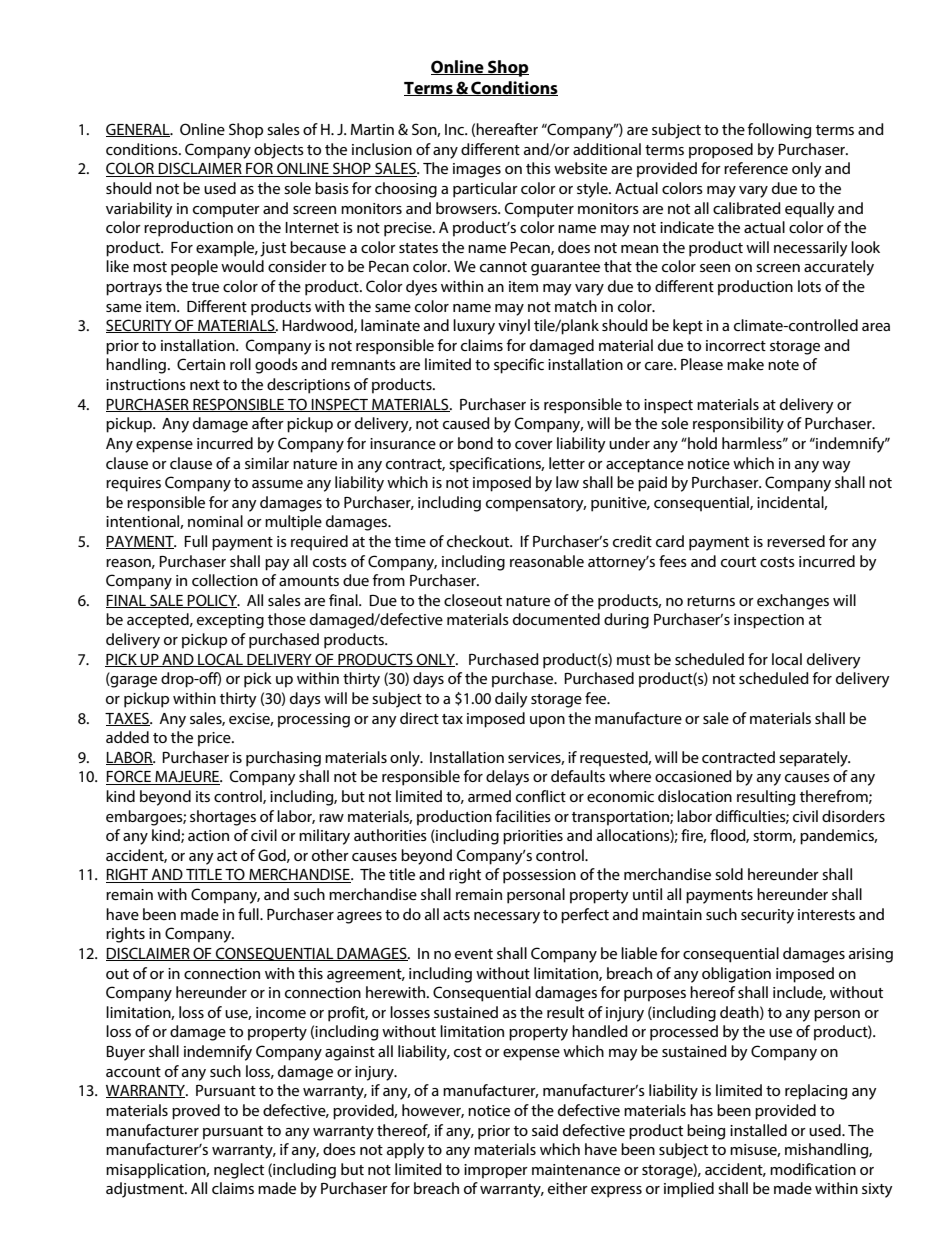  What do you see at coordinates (239, 1171) in the screenshot?
I see `neglect` at bounding box center [239, 1171].
